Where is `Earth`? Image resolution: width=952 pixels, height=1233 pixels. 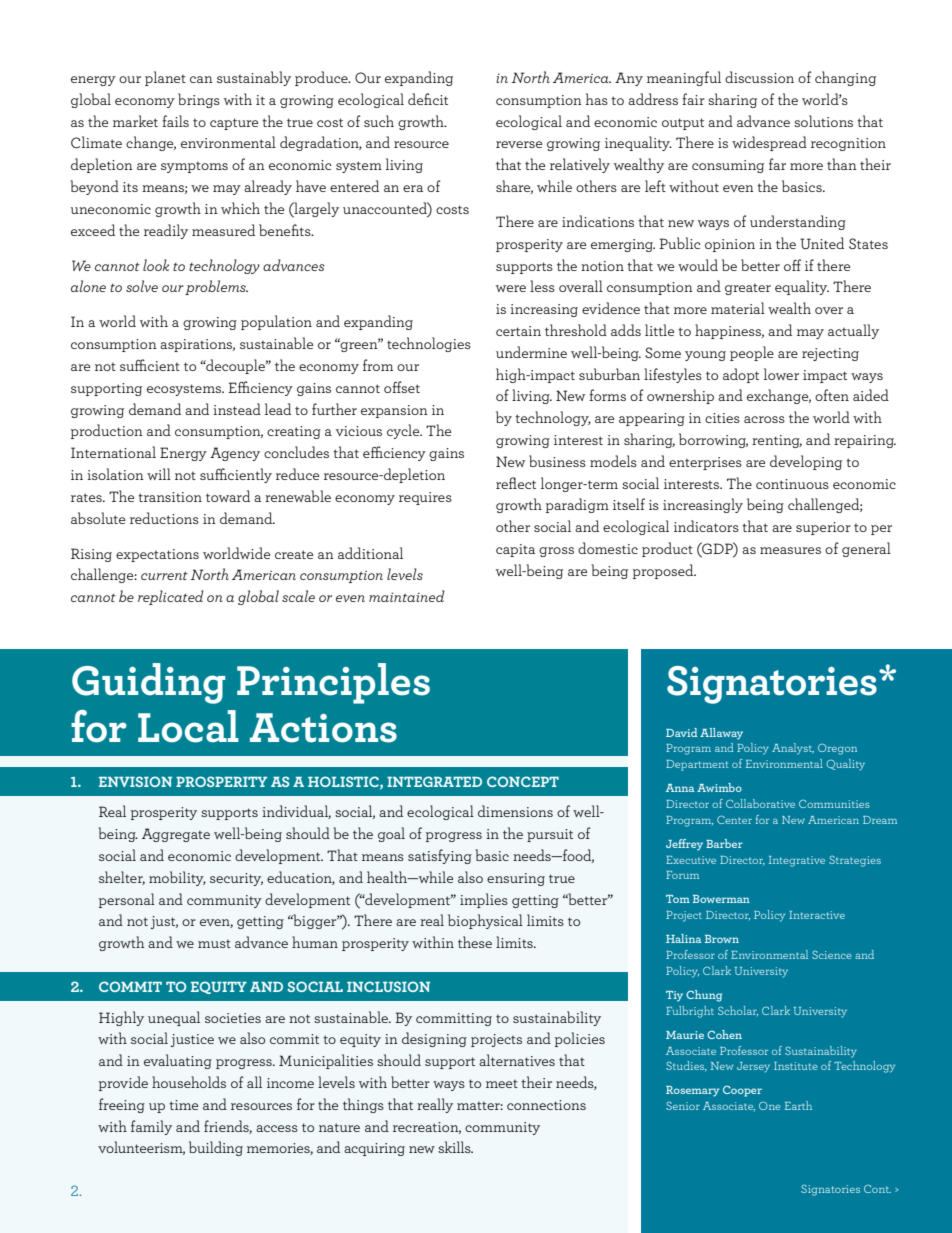 Earth is located at coordinates (798, 1105).
